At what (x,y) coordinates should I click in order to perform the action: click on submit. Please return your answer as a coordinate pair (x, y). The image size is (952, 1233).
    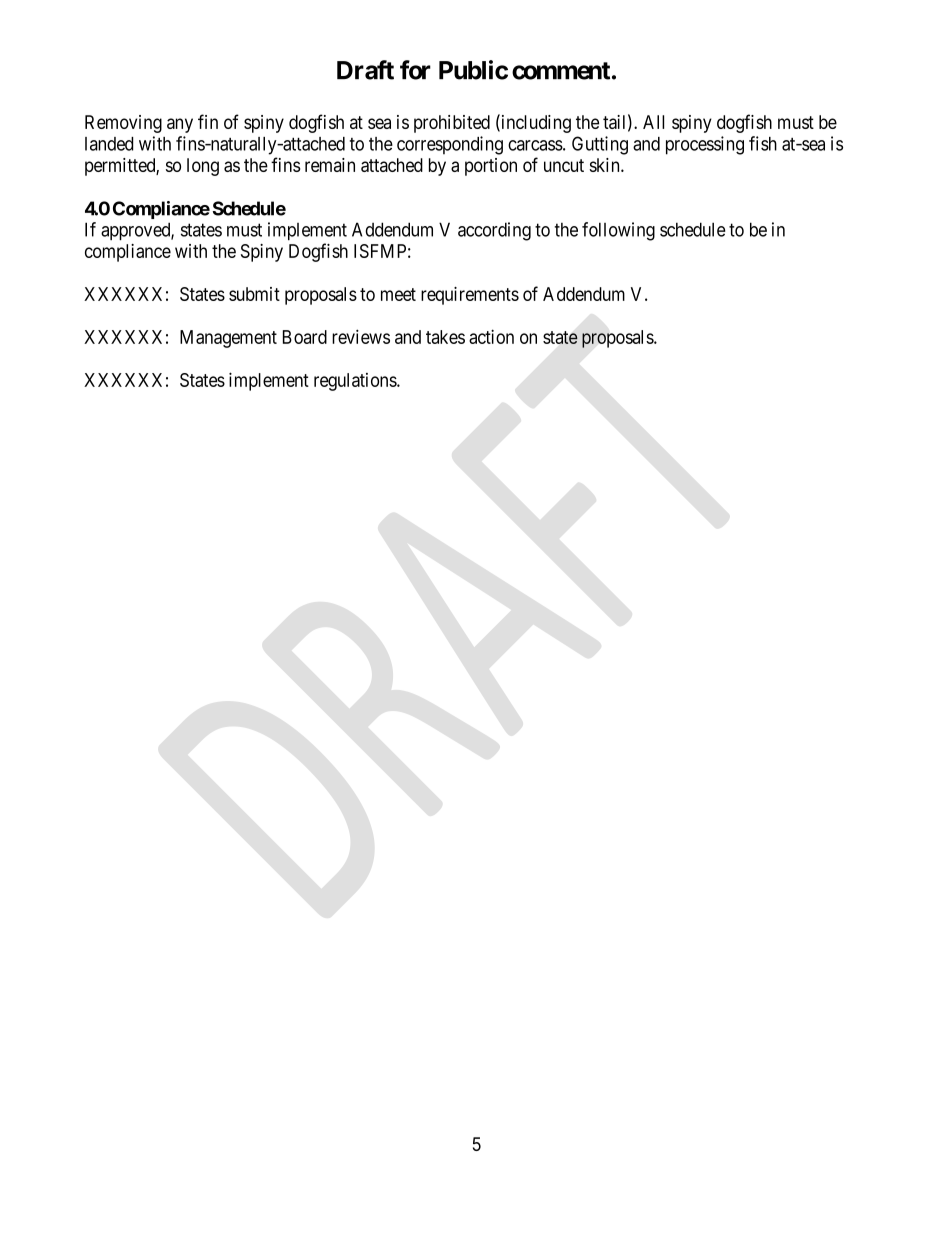
    Looking at the image, I should click on (254, 294).
